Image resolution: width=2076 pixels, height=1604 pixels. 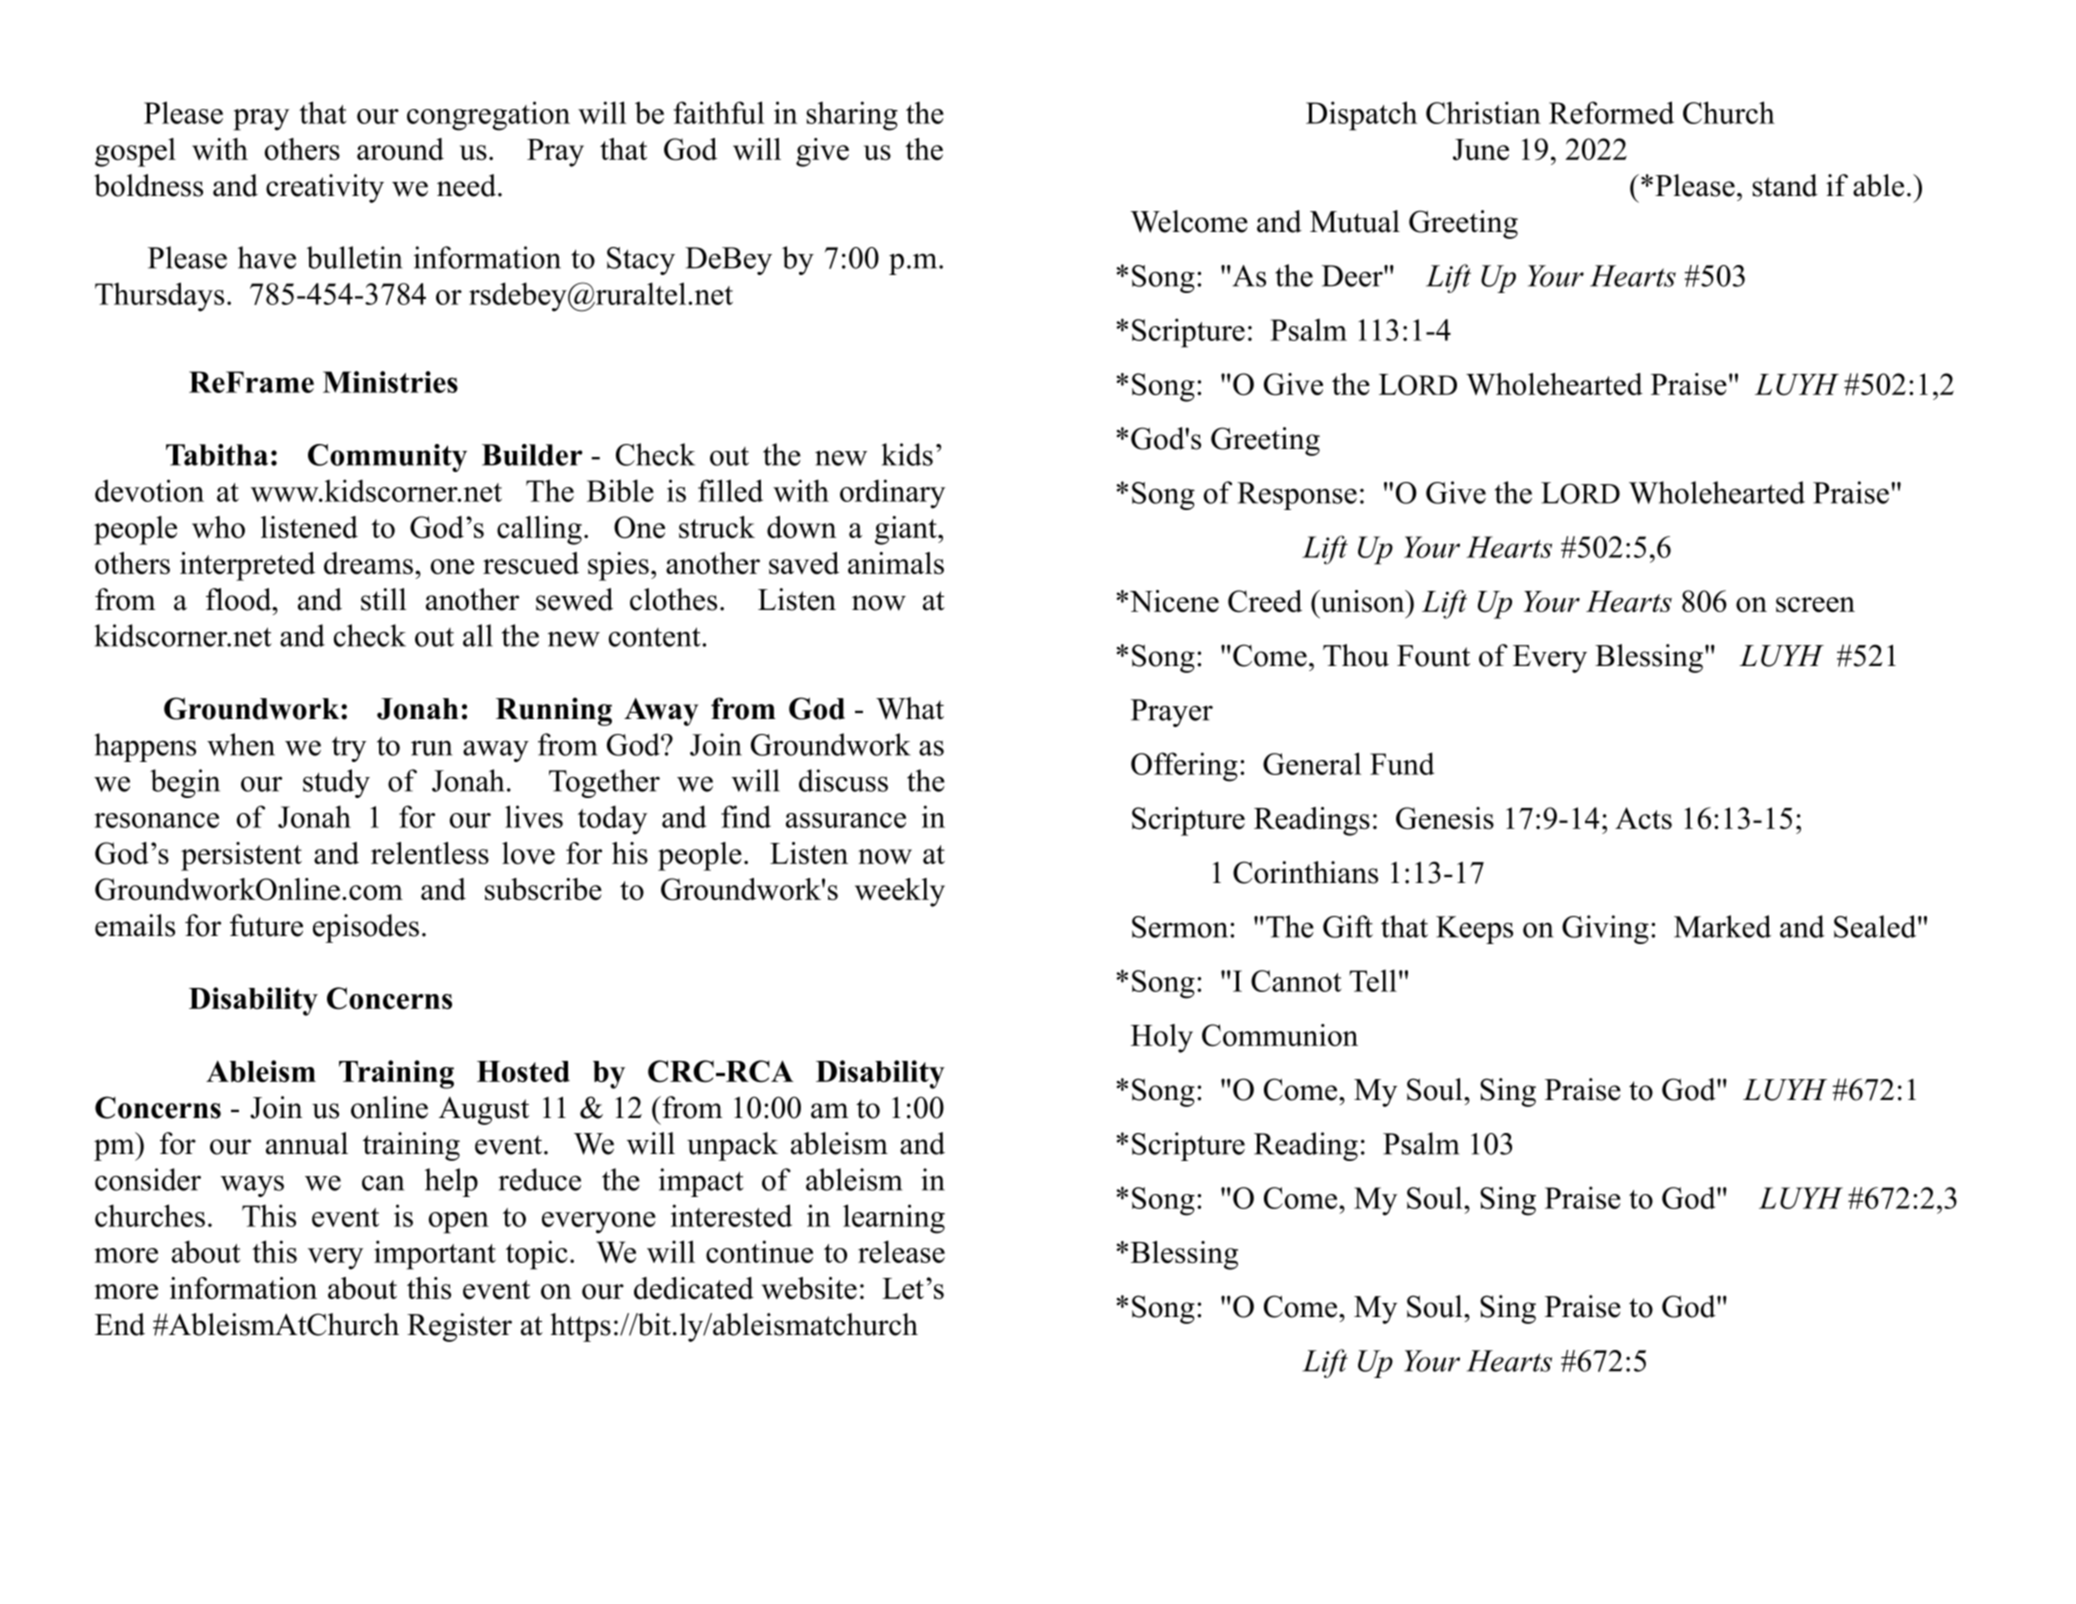 I want to click on giant, so click(x=907, y=530).
